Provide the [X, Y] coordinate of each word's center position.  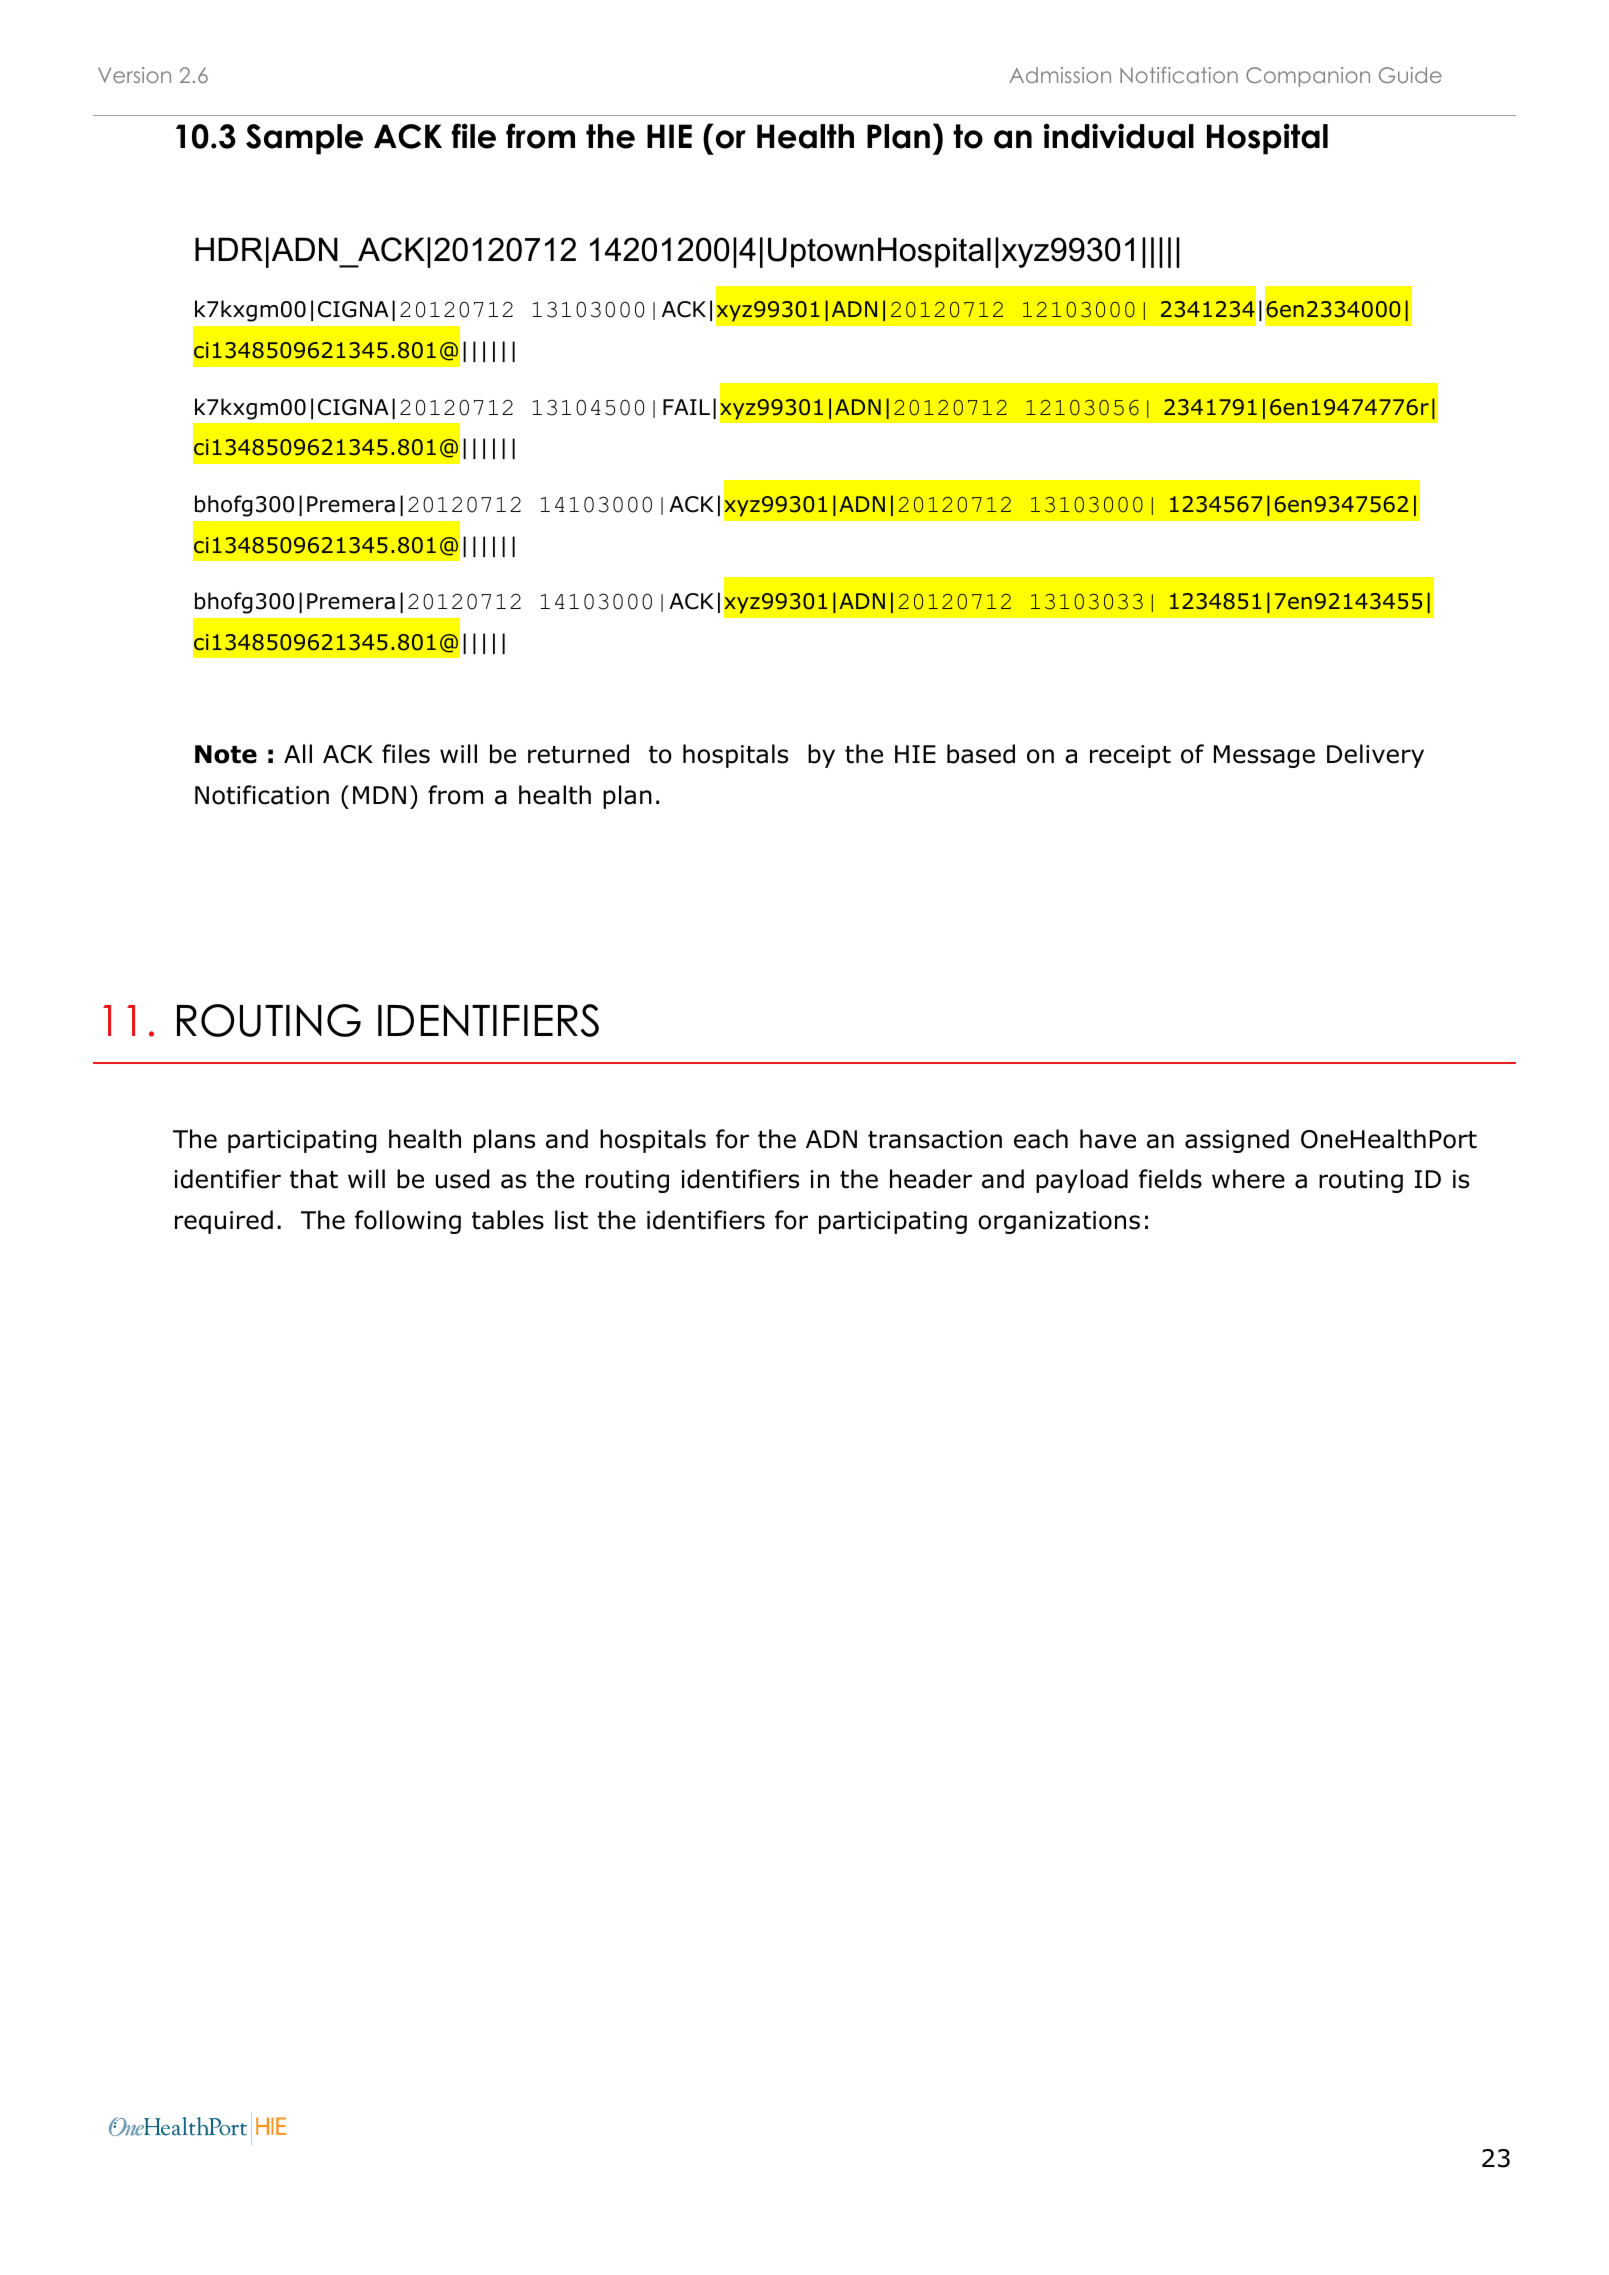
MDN [379, 795]
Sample [304, 139]
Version [134, 75]
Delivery [1375, 756]
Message [1264, 756]
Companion [1308, 77]
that [314, 1179]
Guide [1410, 75]
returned [578, 754]
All [298, 753]
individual [1119, 136]
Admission [1060, 75]
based [981, 754]
